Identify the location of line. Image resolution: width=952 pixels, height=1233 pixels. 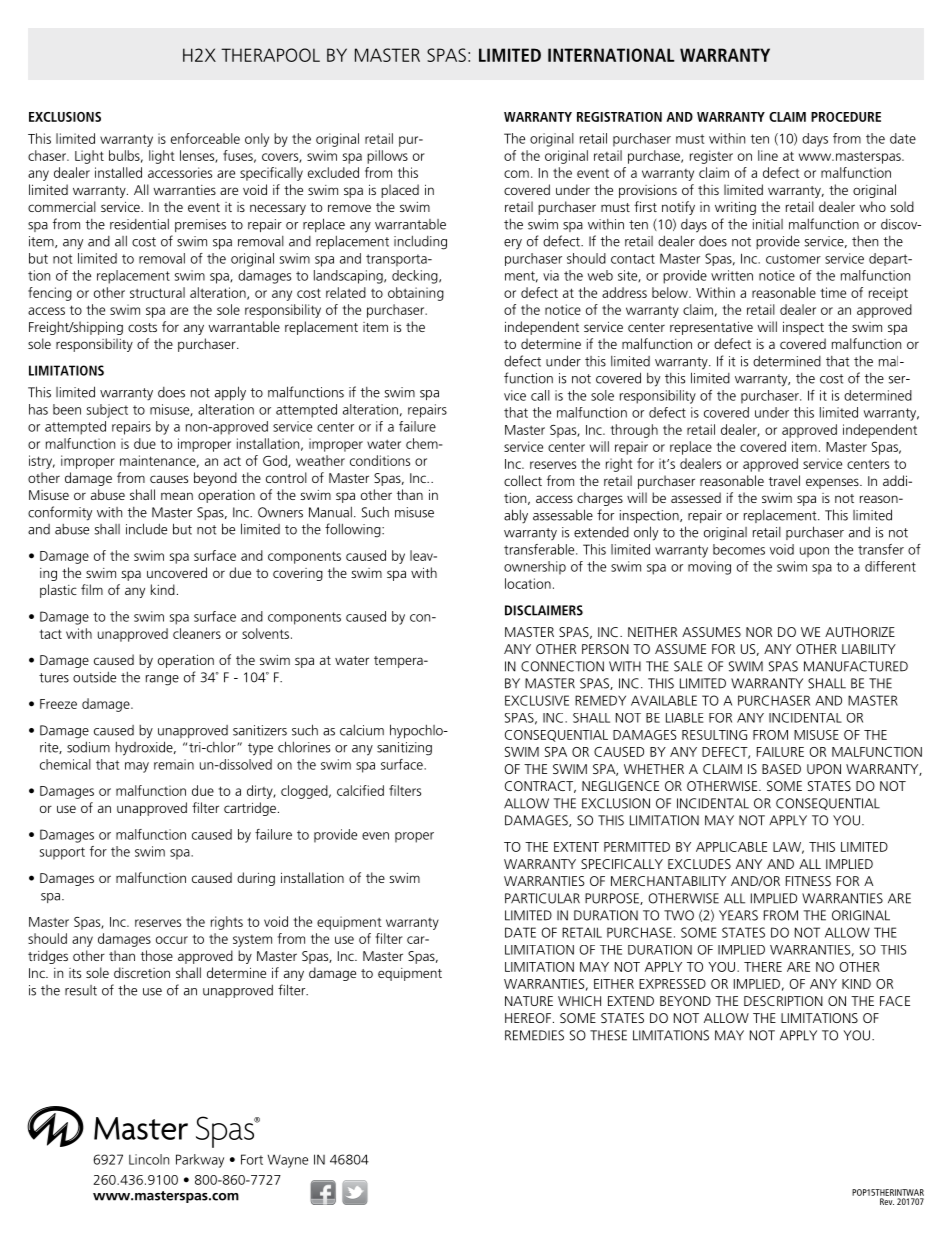
(768, 155).
